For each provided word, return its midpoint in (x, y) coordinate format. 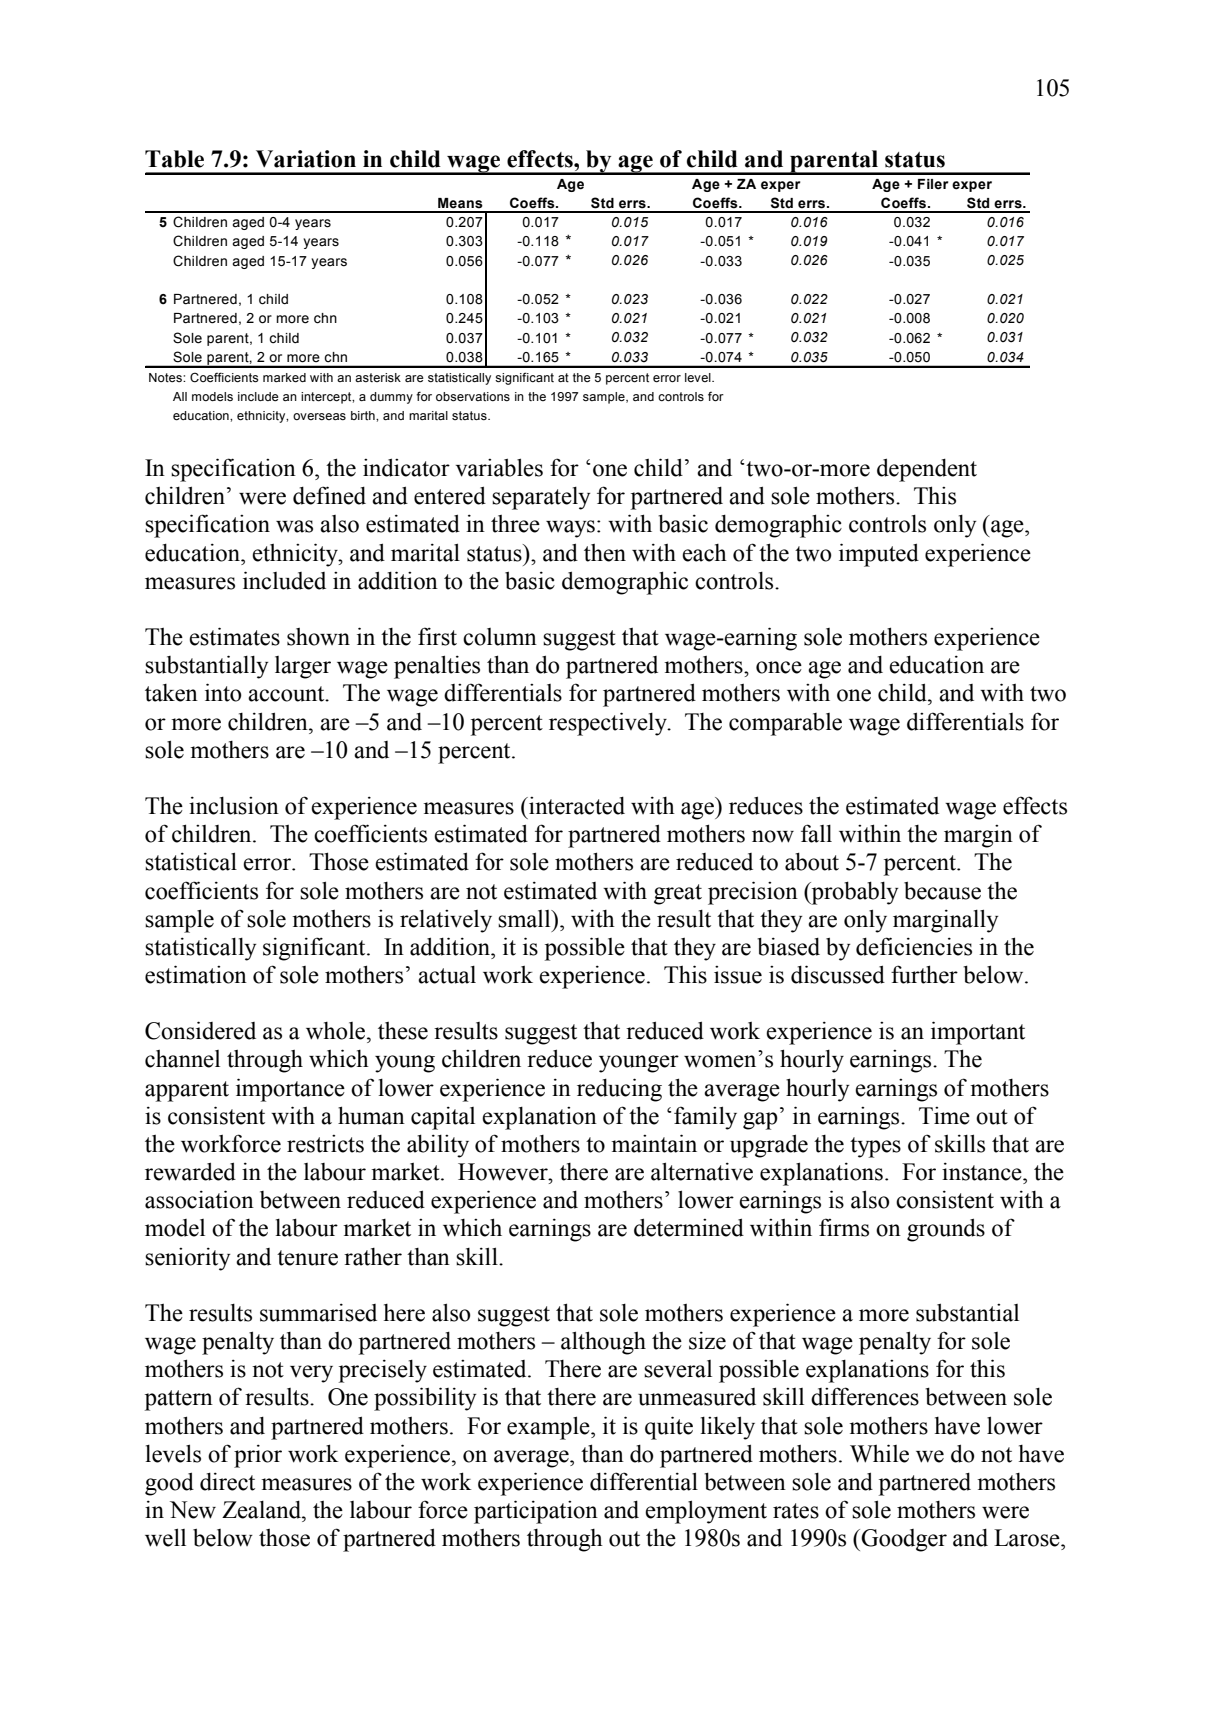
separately (541, 498)
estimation (196, 974)
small (525, 919)
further (924, 974)
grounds (946, 1230)
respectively (609, 724)
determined (689, 1227)
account (287, 694)
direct (227, 1481)
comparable (785, 724)
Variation (306, 159)
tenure (307, 1258)
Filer (933, 184)
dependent (927, 470)
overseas (319, 416)
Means (460, 203)
